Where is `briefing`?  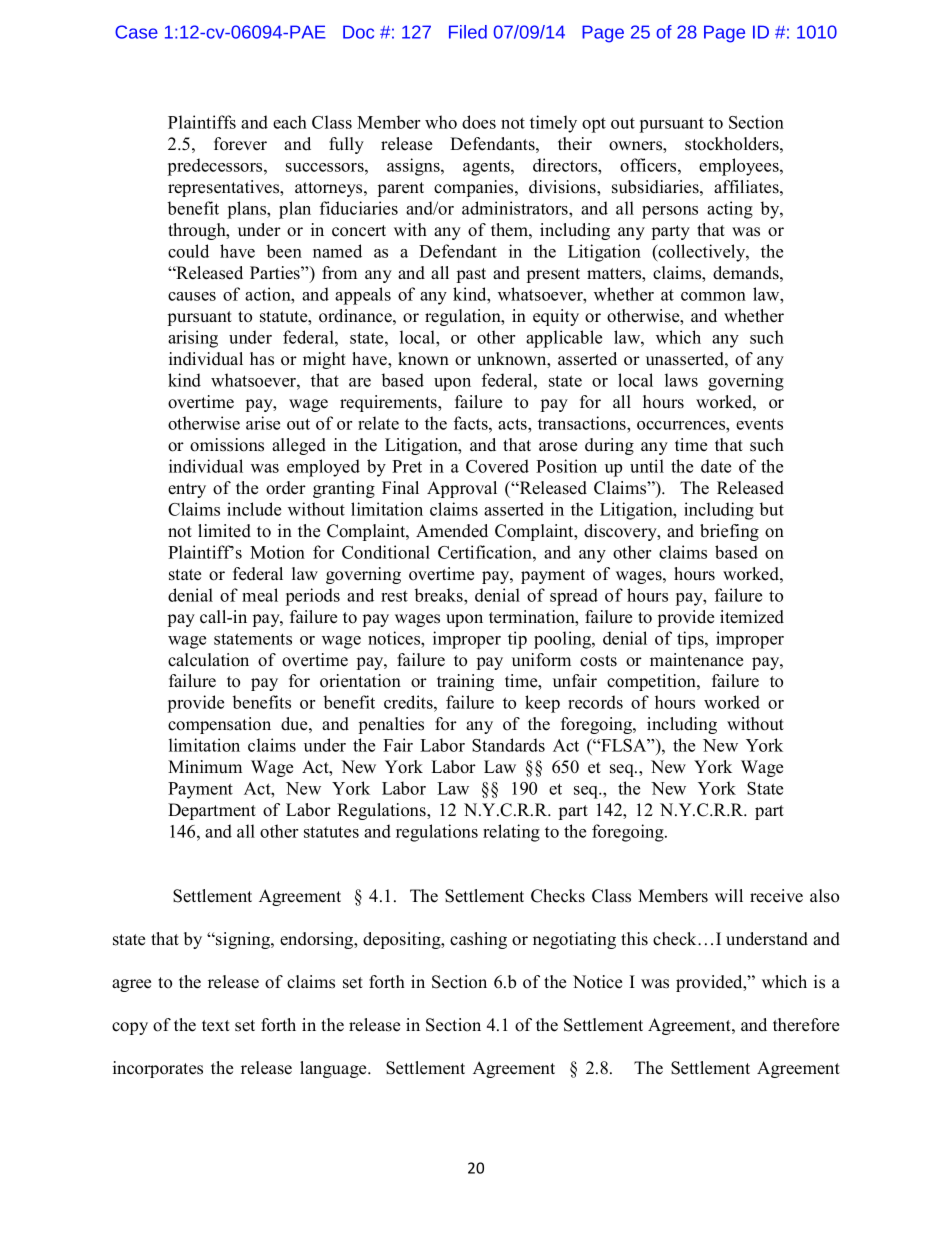
briefing is located at coordinates (729, 532).
